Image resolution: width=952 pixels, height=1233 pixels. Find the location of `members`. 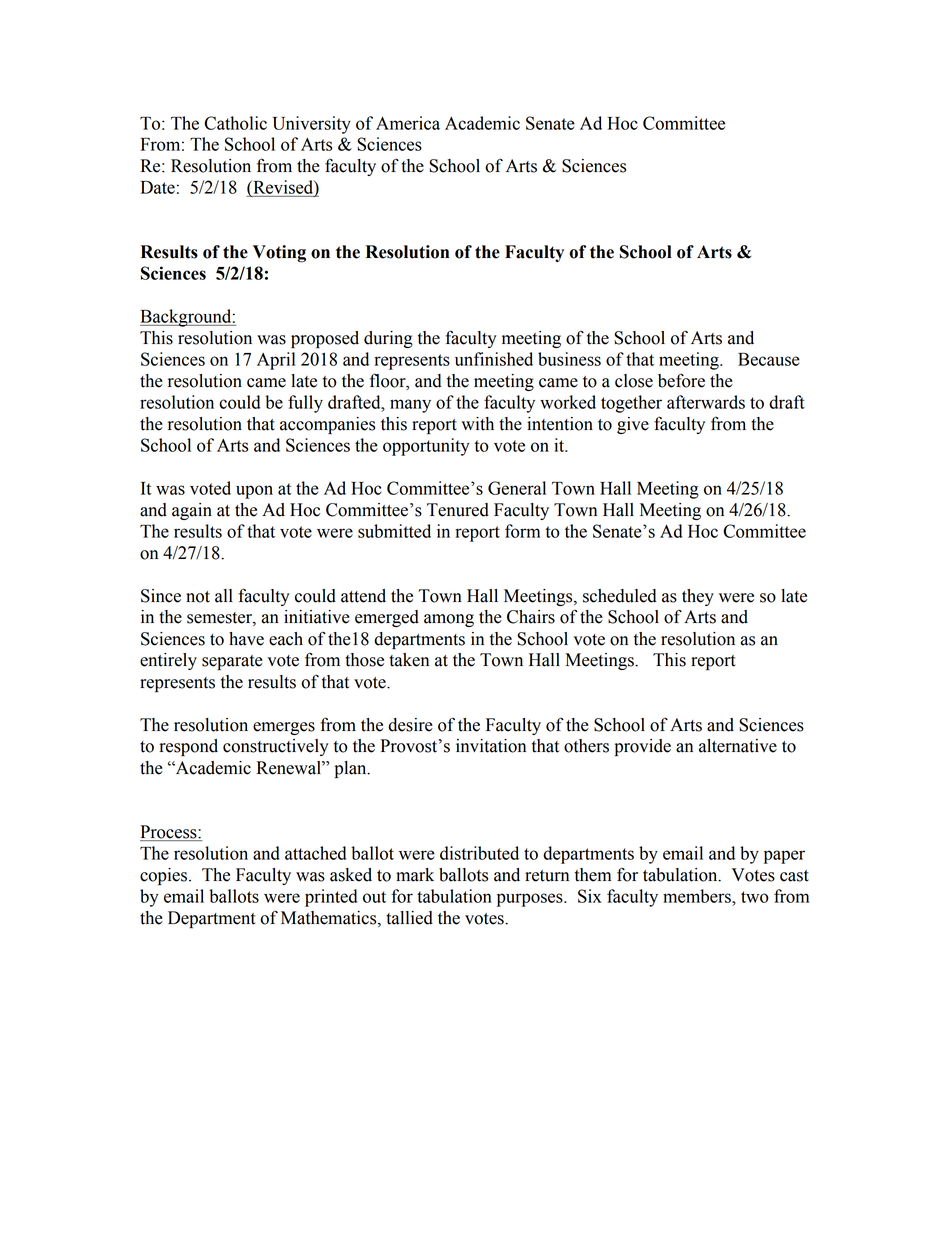

members is located at coordinates (698, 896).
